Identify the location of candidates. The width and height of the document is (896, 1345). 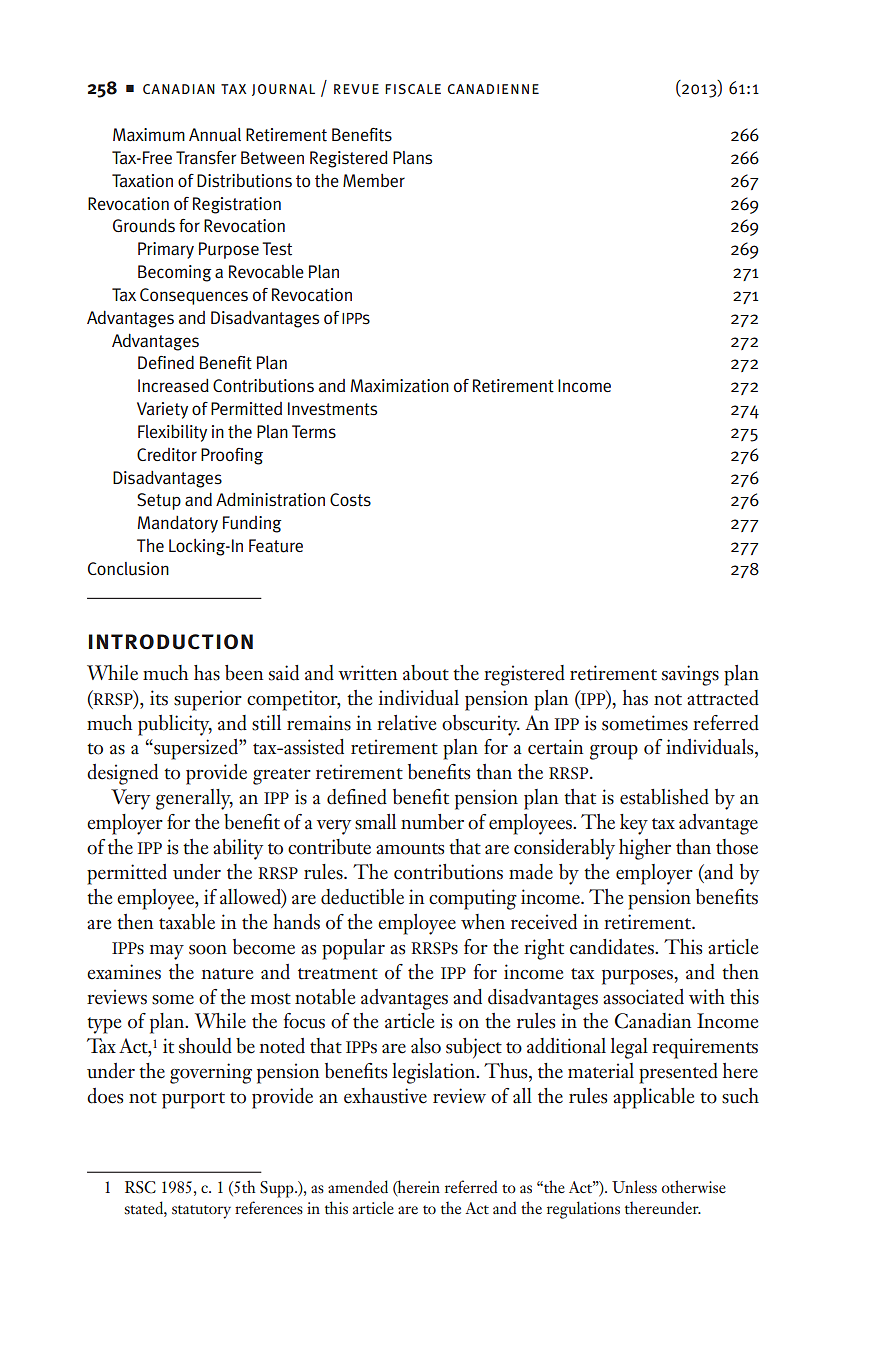
(613, 947).
